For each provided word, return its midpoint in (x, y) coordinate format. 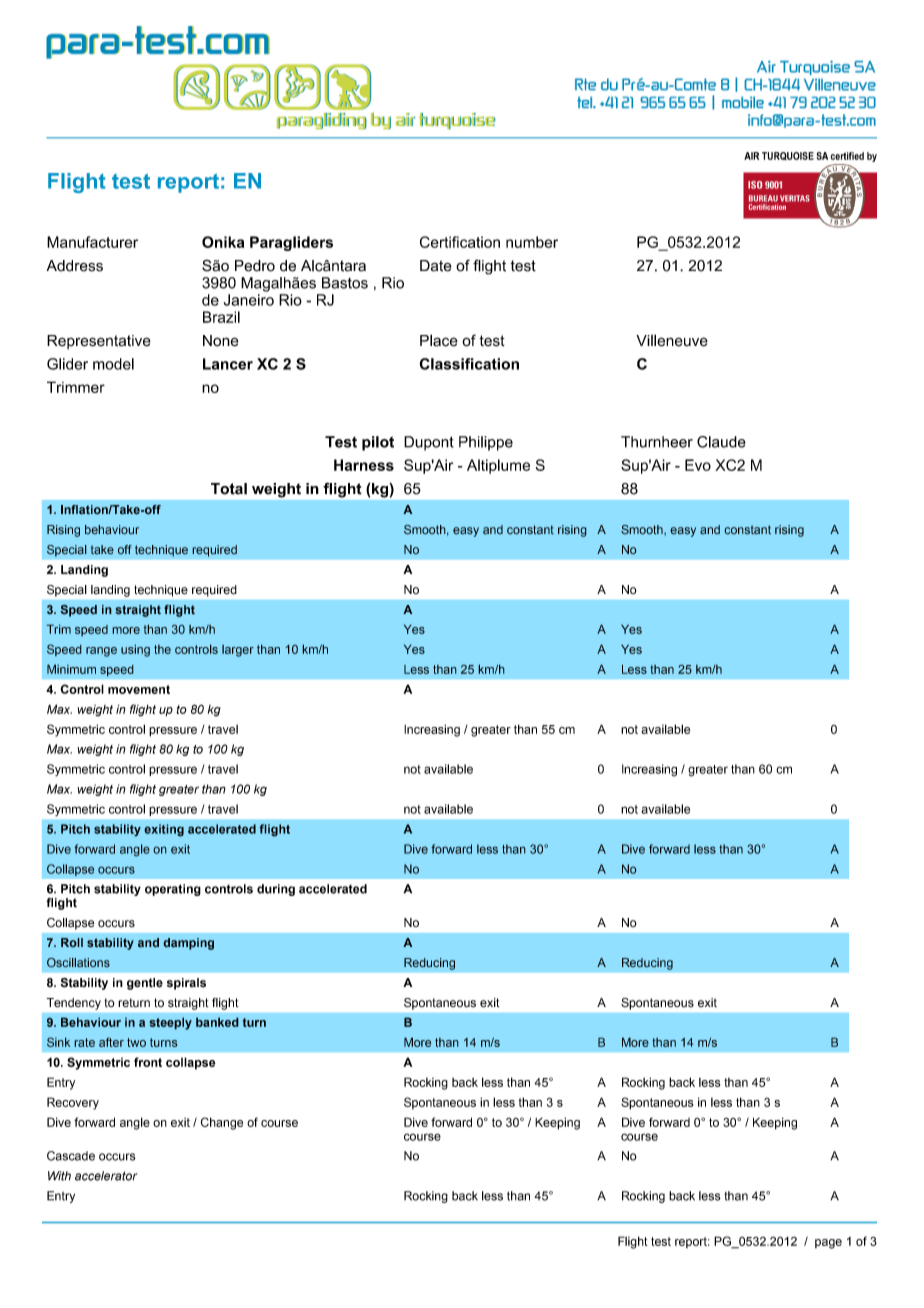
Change (222, 1123)
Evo (698, 465)
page (828, 1244)
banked (217, 1022)
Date (436, 266)
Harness (364, 465)
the (162, 649)
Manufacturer (92, 242)
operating (173, 890)
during (276, 890)
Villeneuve (672, 340)
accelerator (106, 1176)
